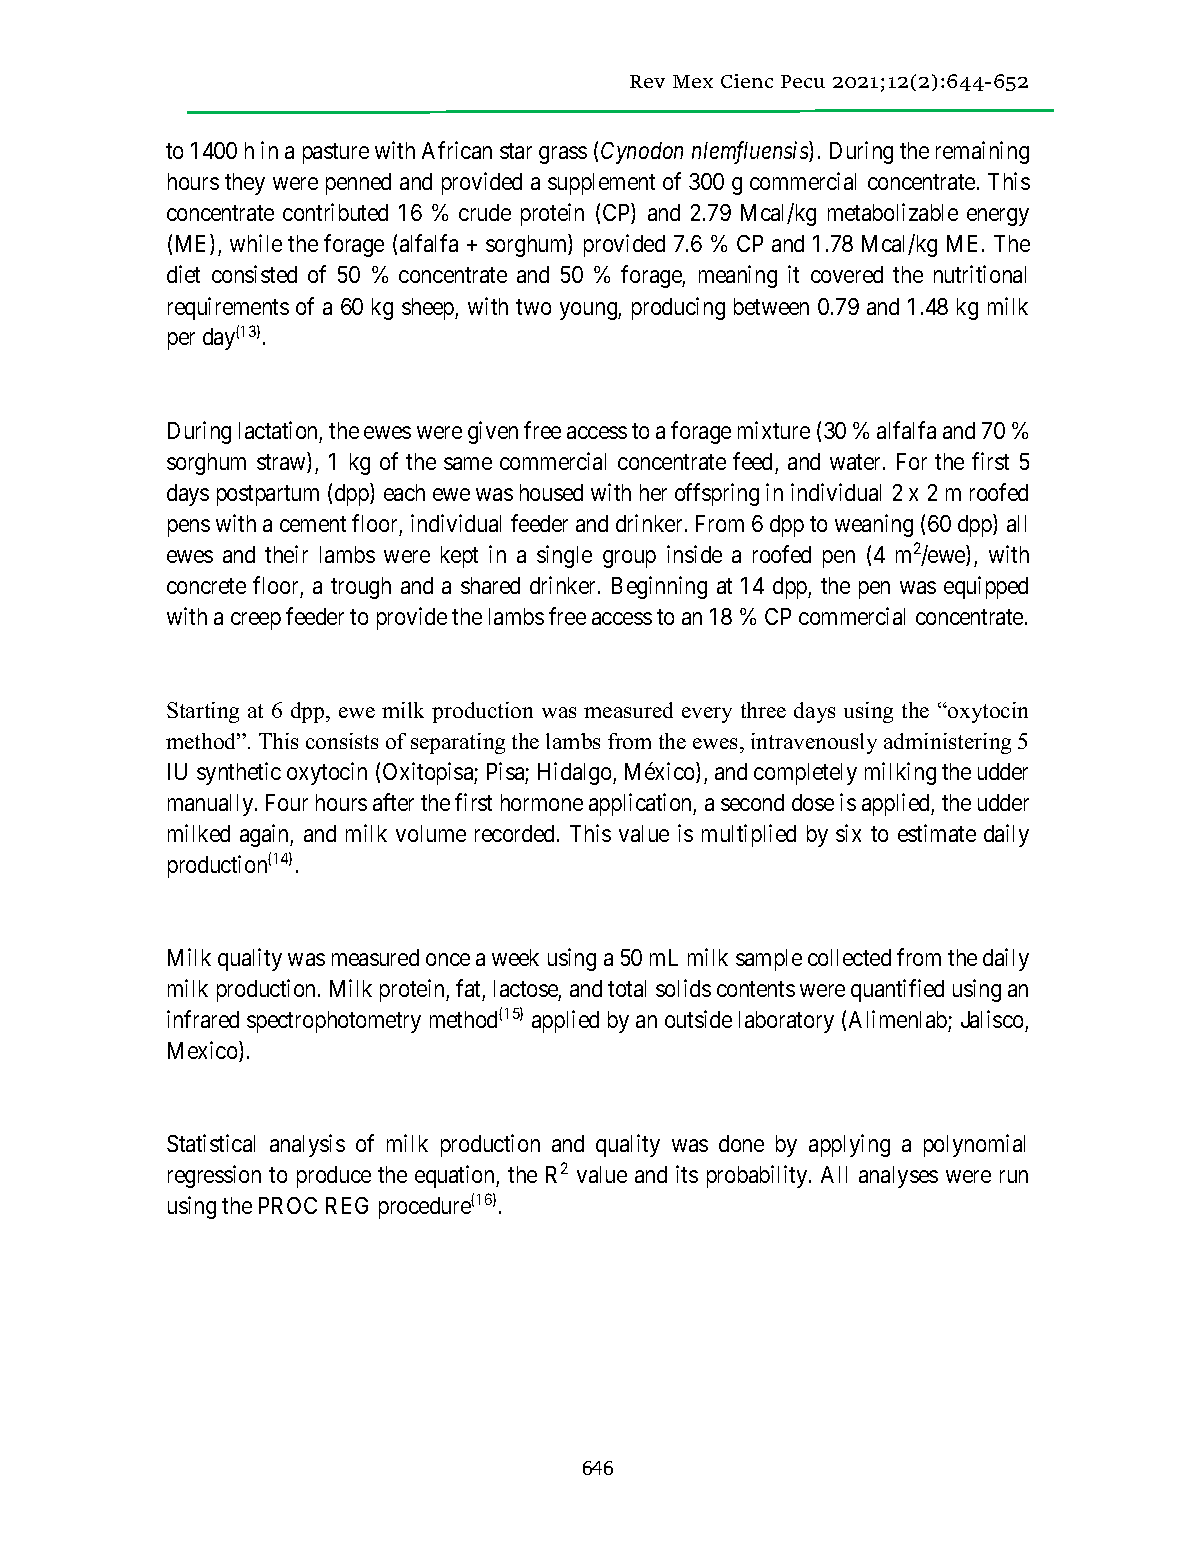  I want to click on Hidalgo, so click(576, 773).
